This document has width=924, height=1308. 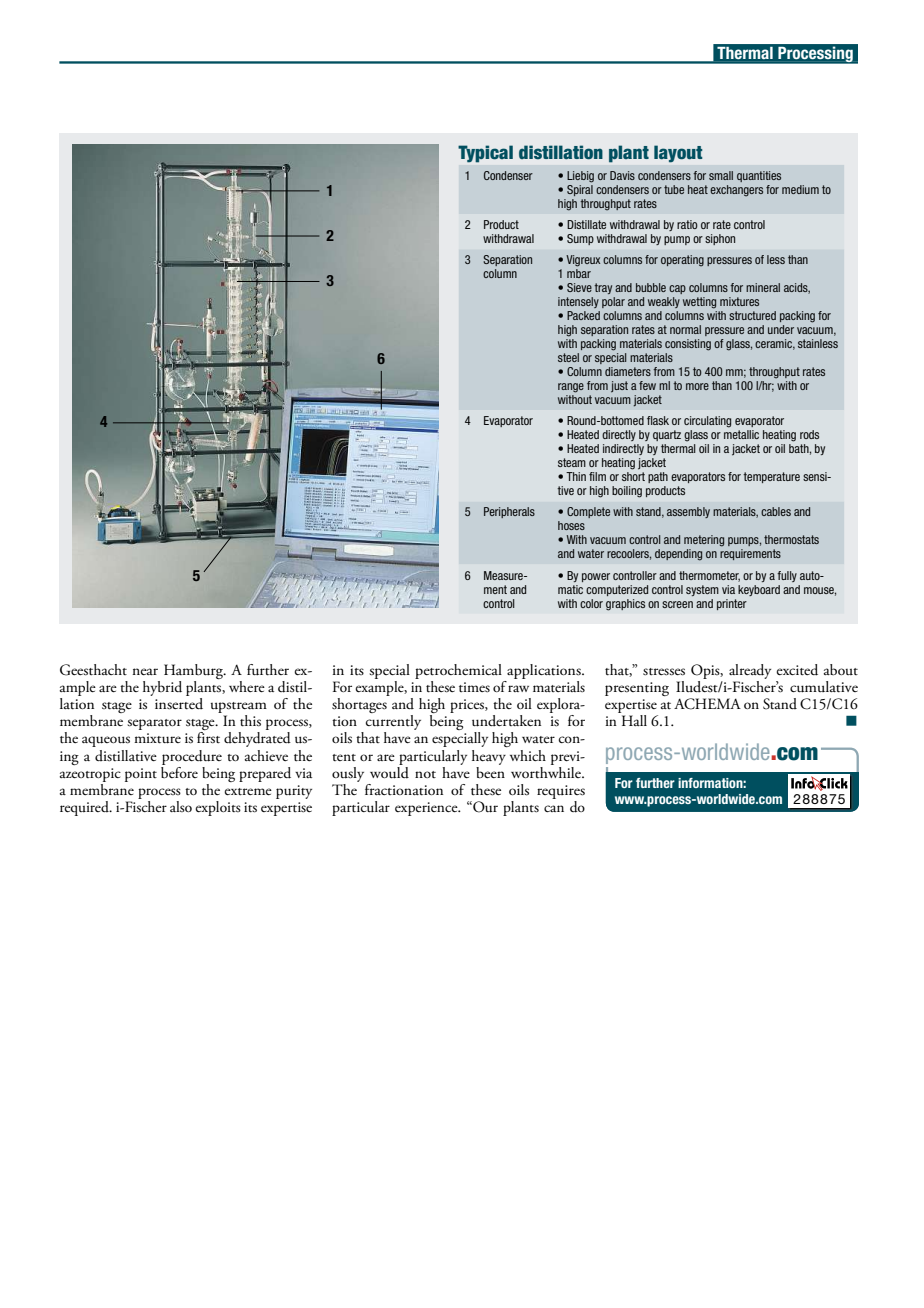 What do you see at coordinates (145, 671) in the document?
I see `near` at bounding box center [145, 671].
